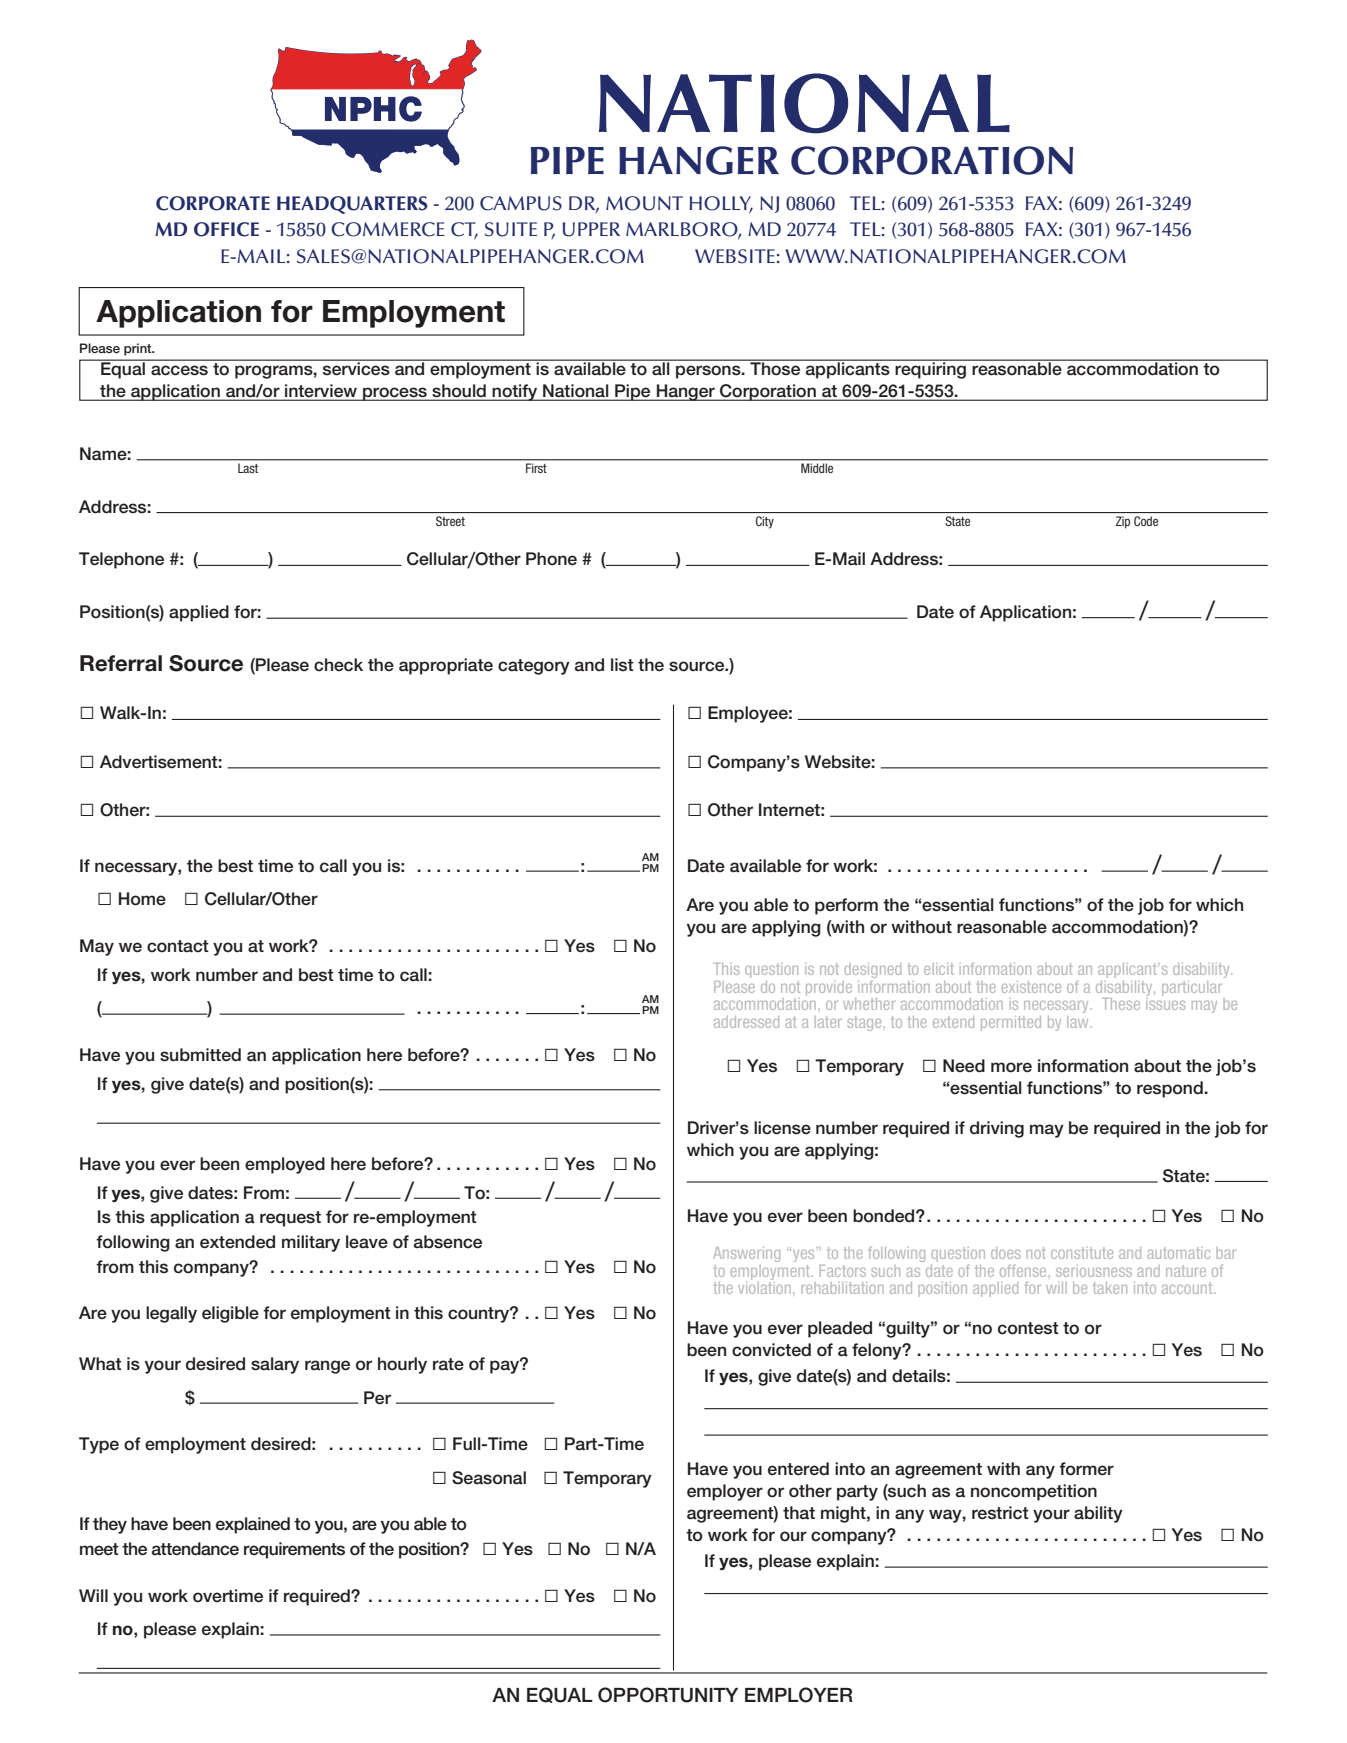 The height and width of the image is (1743, 1347). Describe the element at coordinates (195, 1549) in the image. I see `attendance` at that location.
